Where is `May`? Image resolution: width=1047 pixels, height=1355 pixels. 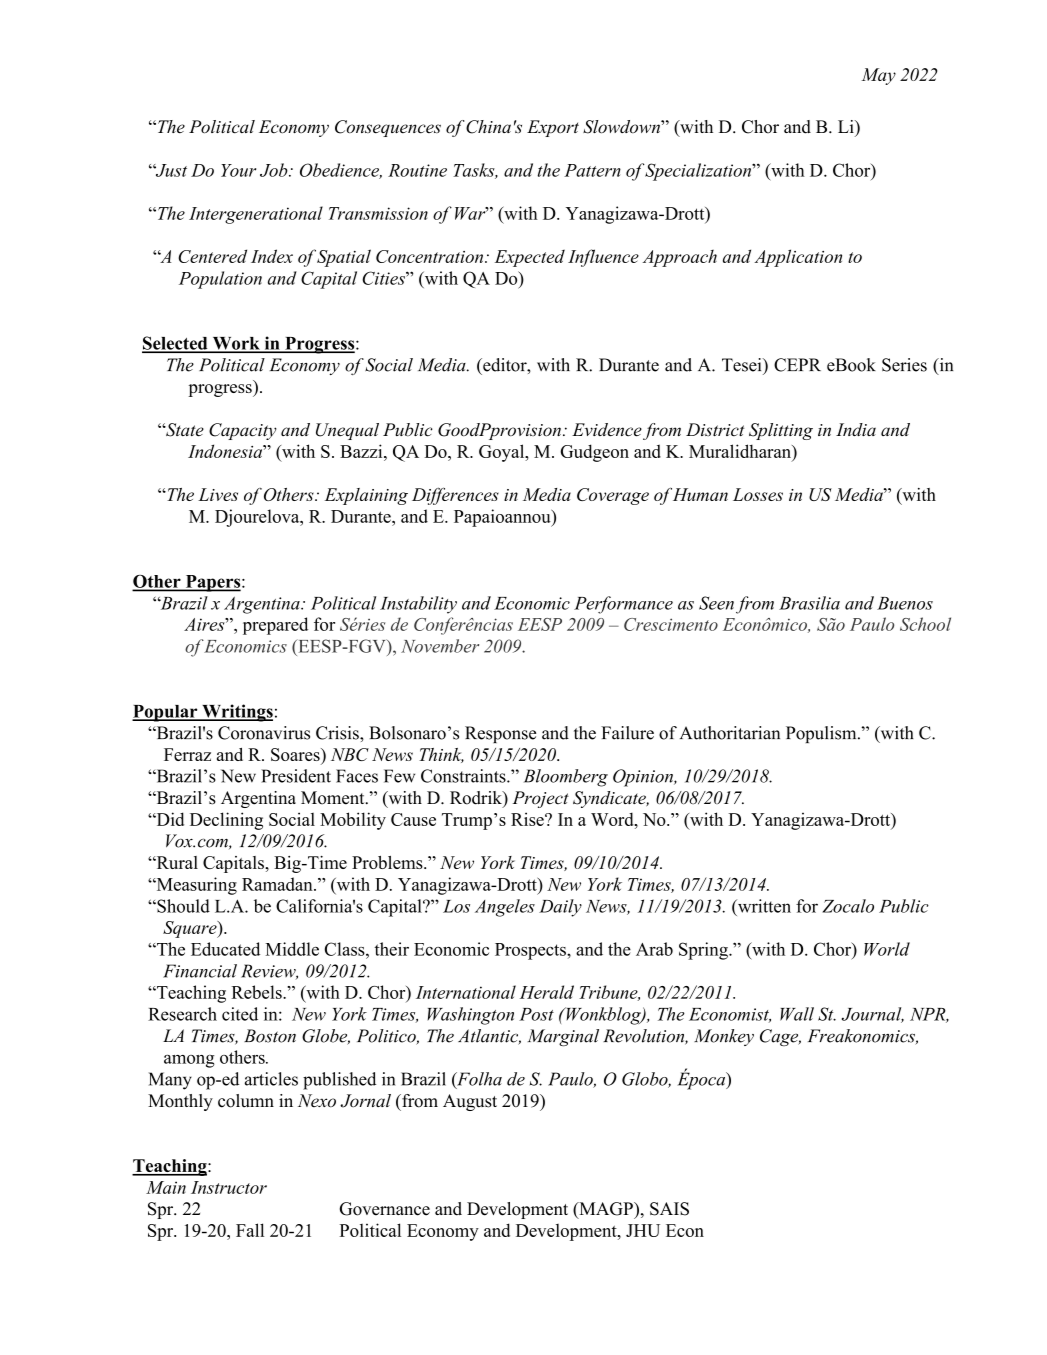 May is located at coordinates (878, 76).
